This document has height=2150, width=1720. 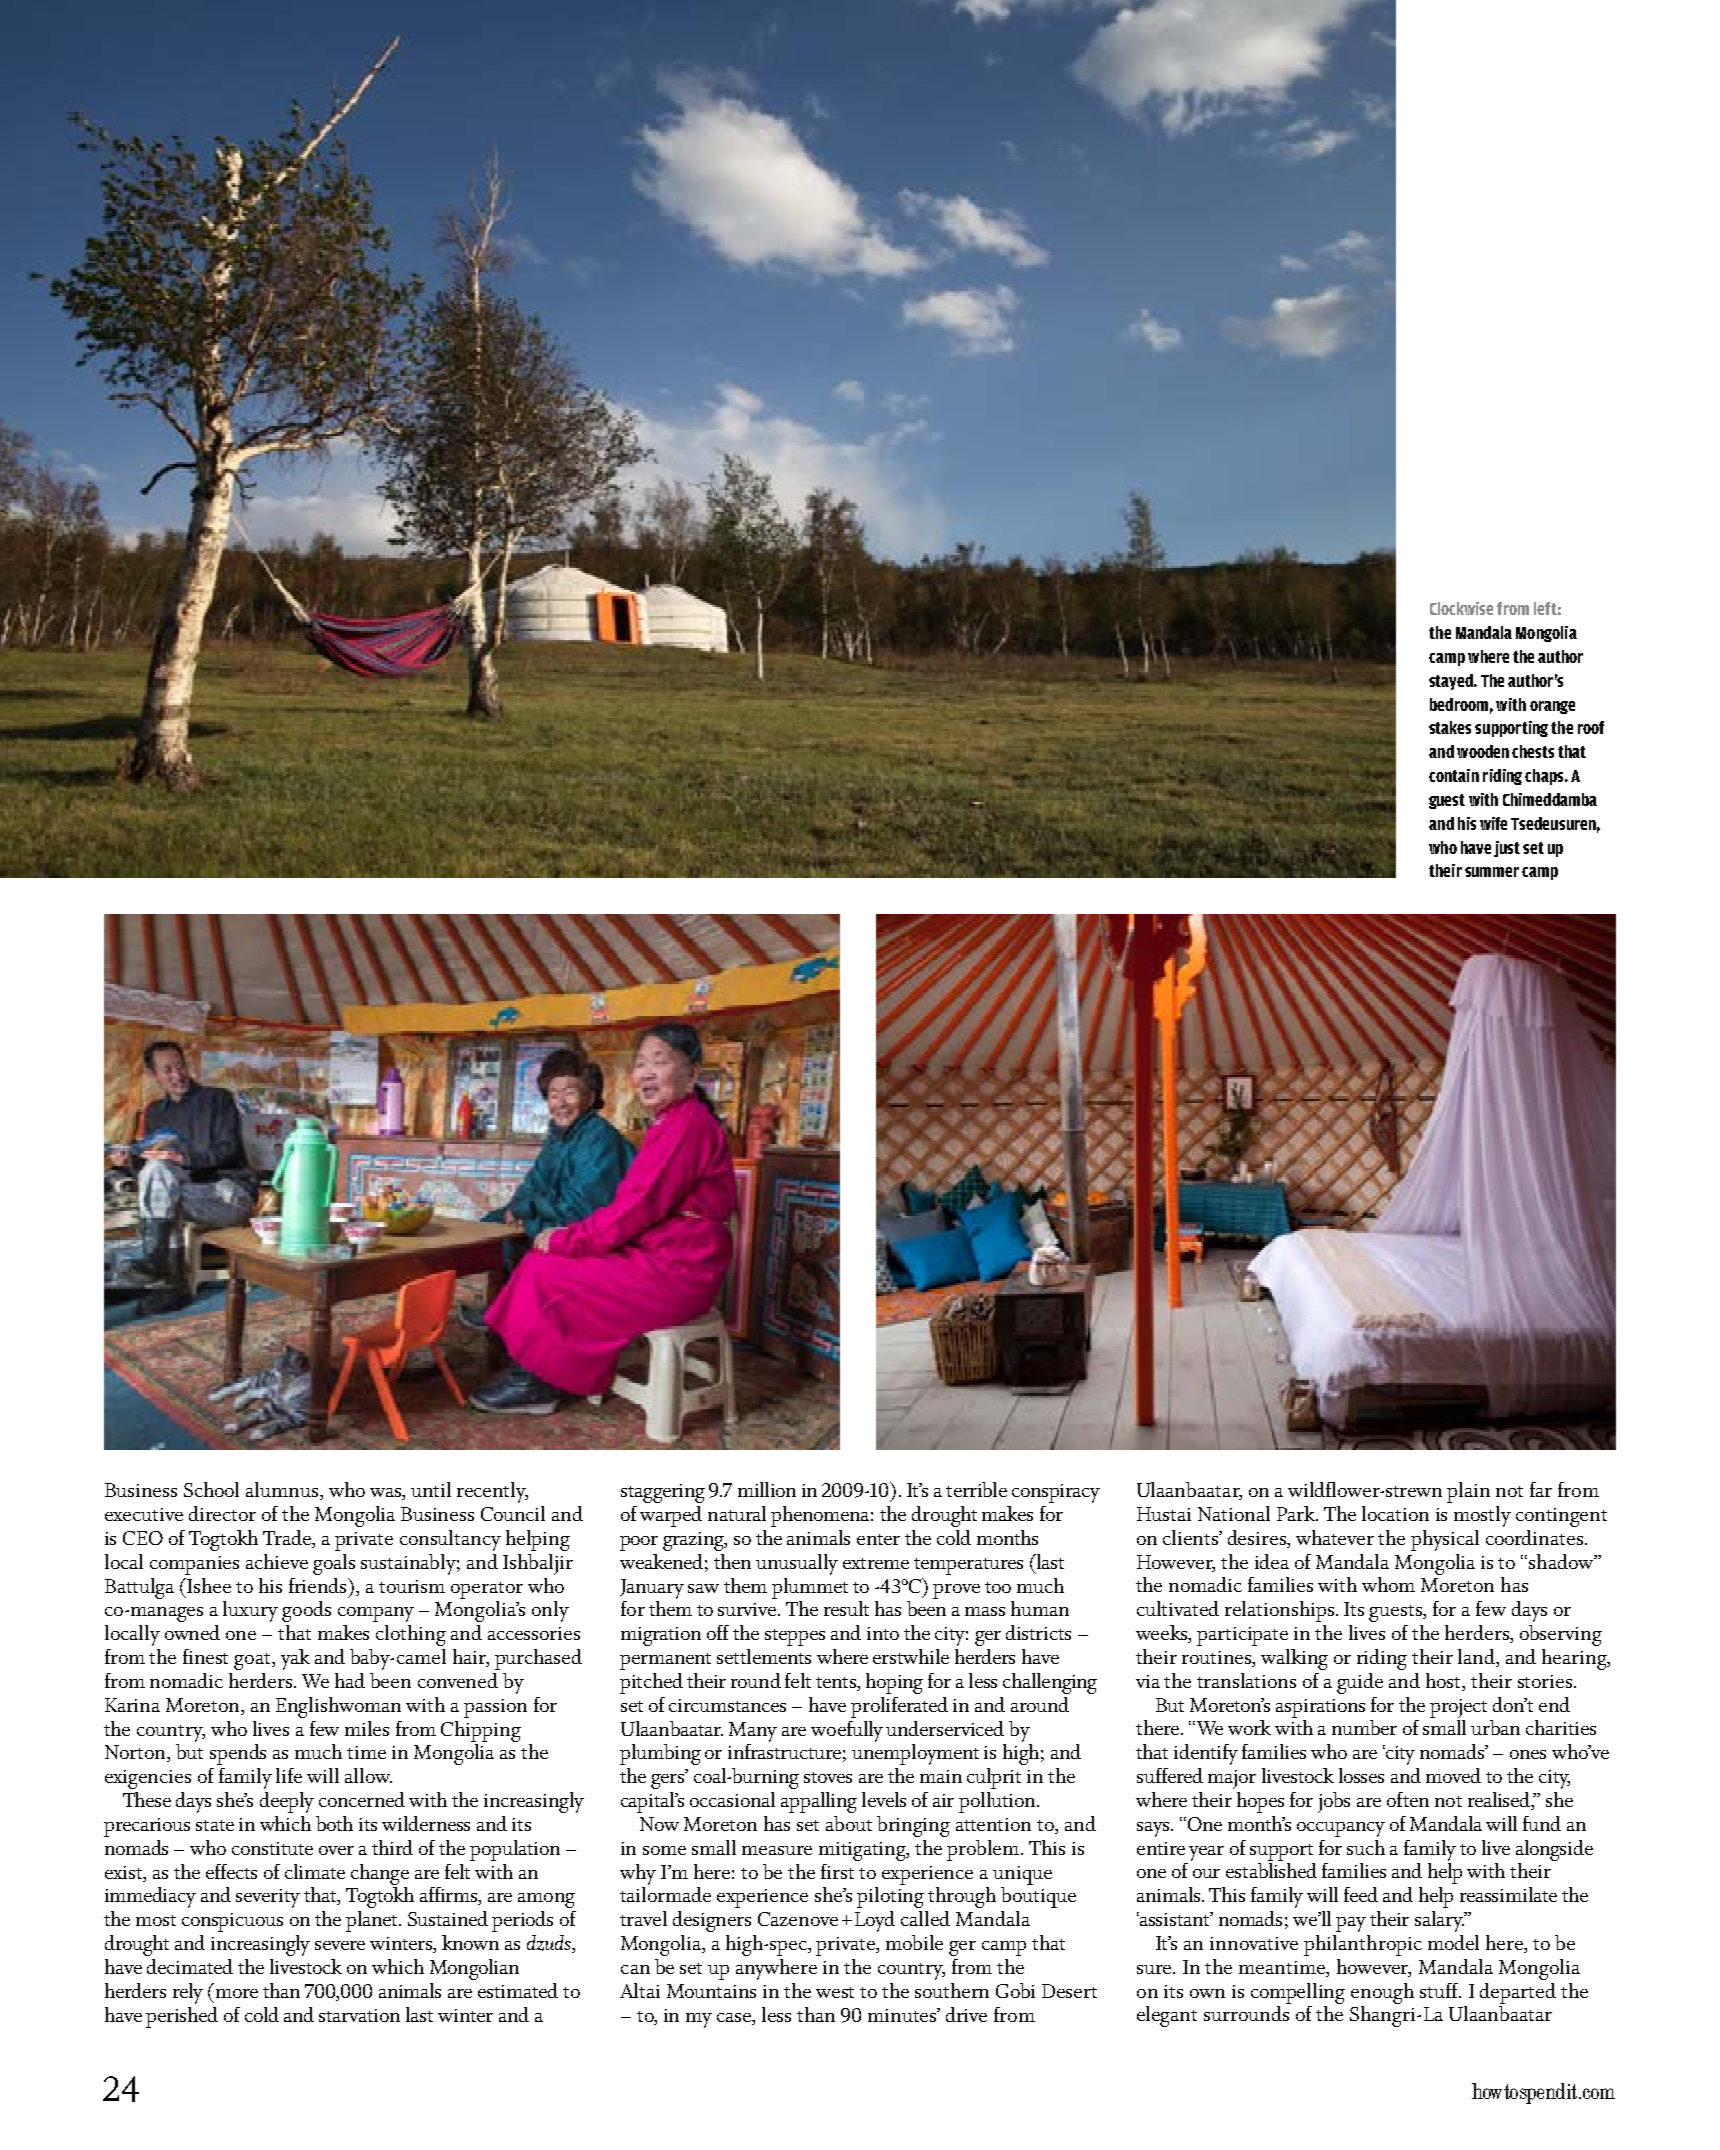 What do you see at coordinates (283, 1491) in the document?
I see `alumnus` at bounding box center [283, 1491].
